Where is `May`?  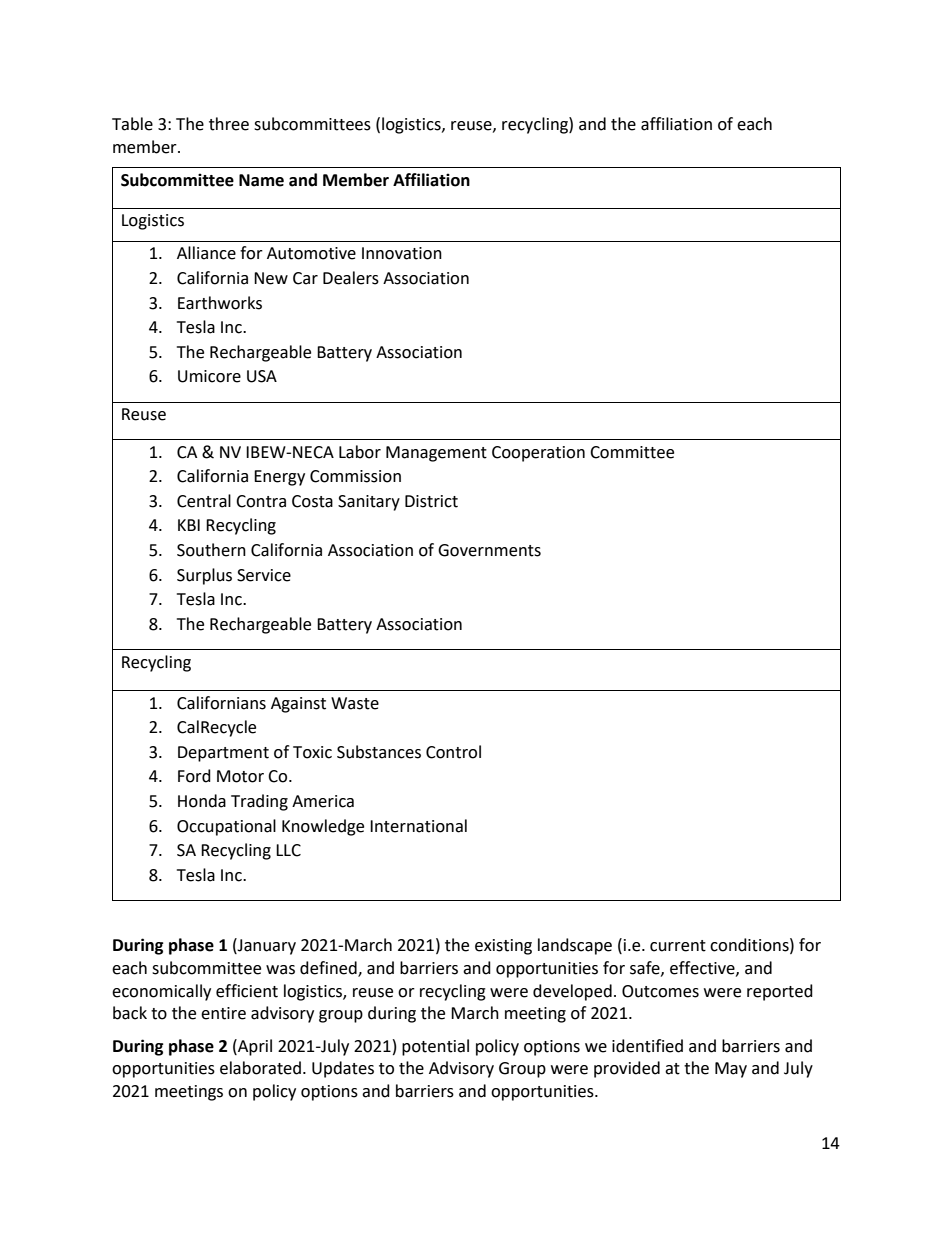 May is located at coordinates (731, 1070).
